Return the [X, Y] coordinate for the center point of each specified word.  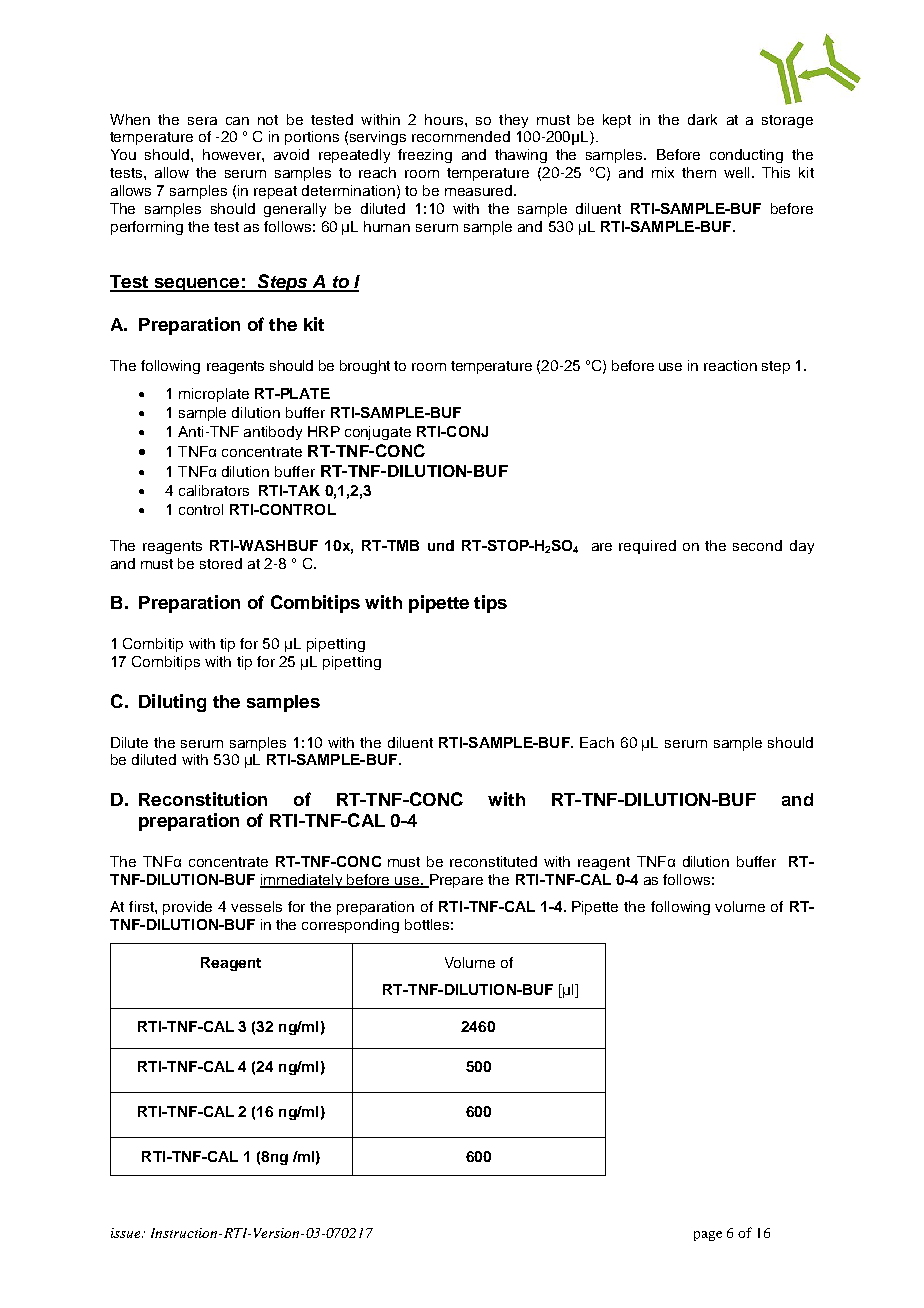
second [757, 545]
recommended [461, 136]
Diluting [172, 703]
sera [202, 121]
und [441, 545]
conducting [746, 156]
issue [127, 1233]
